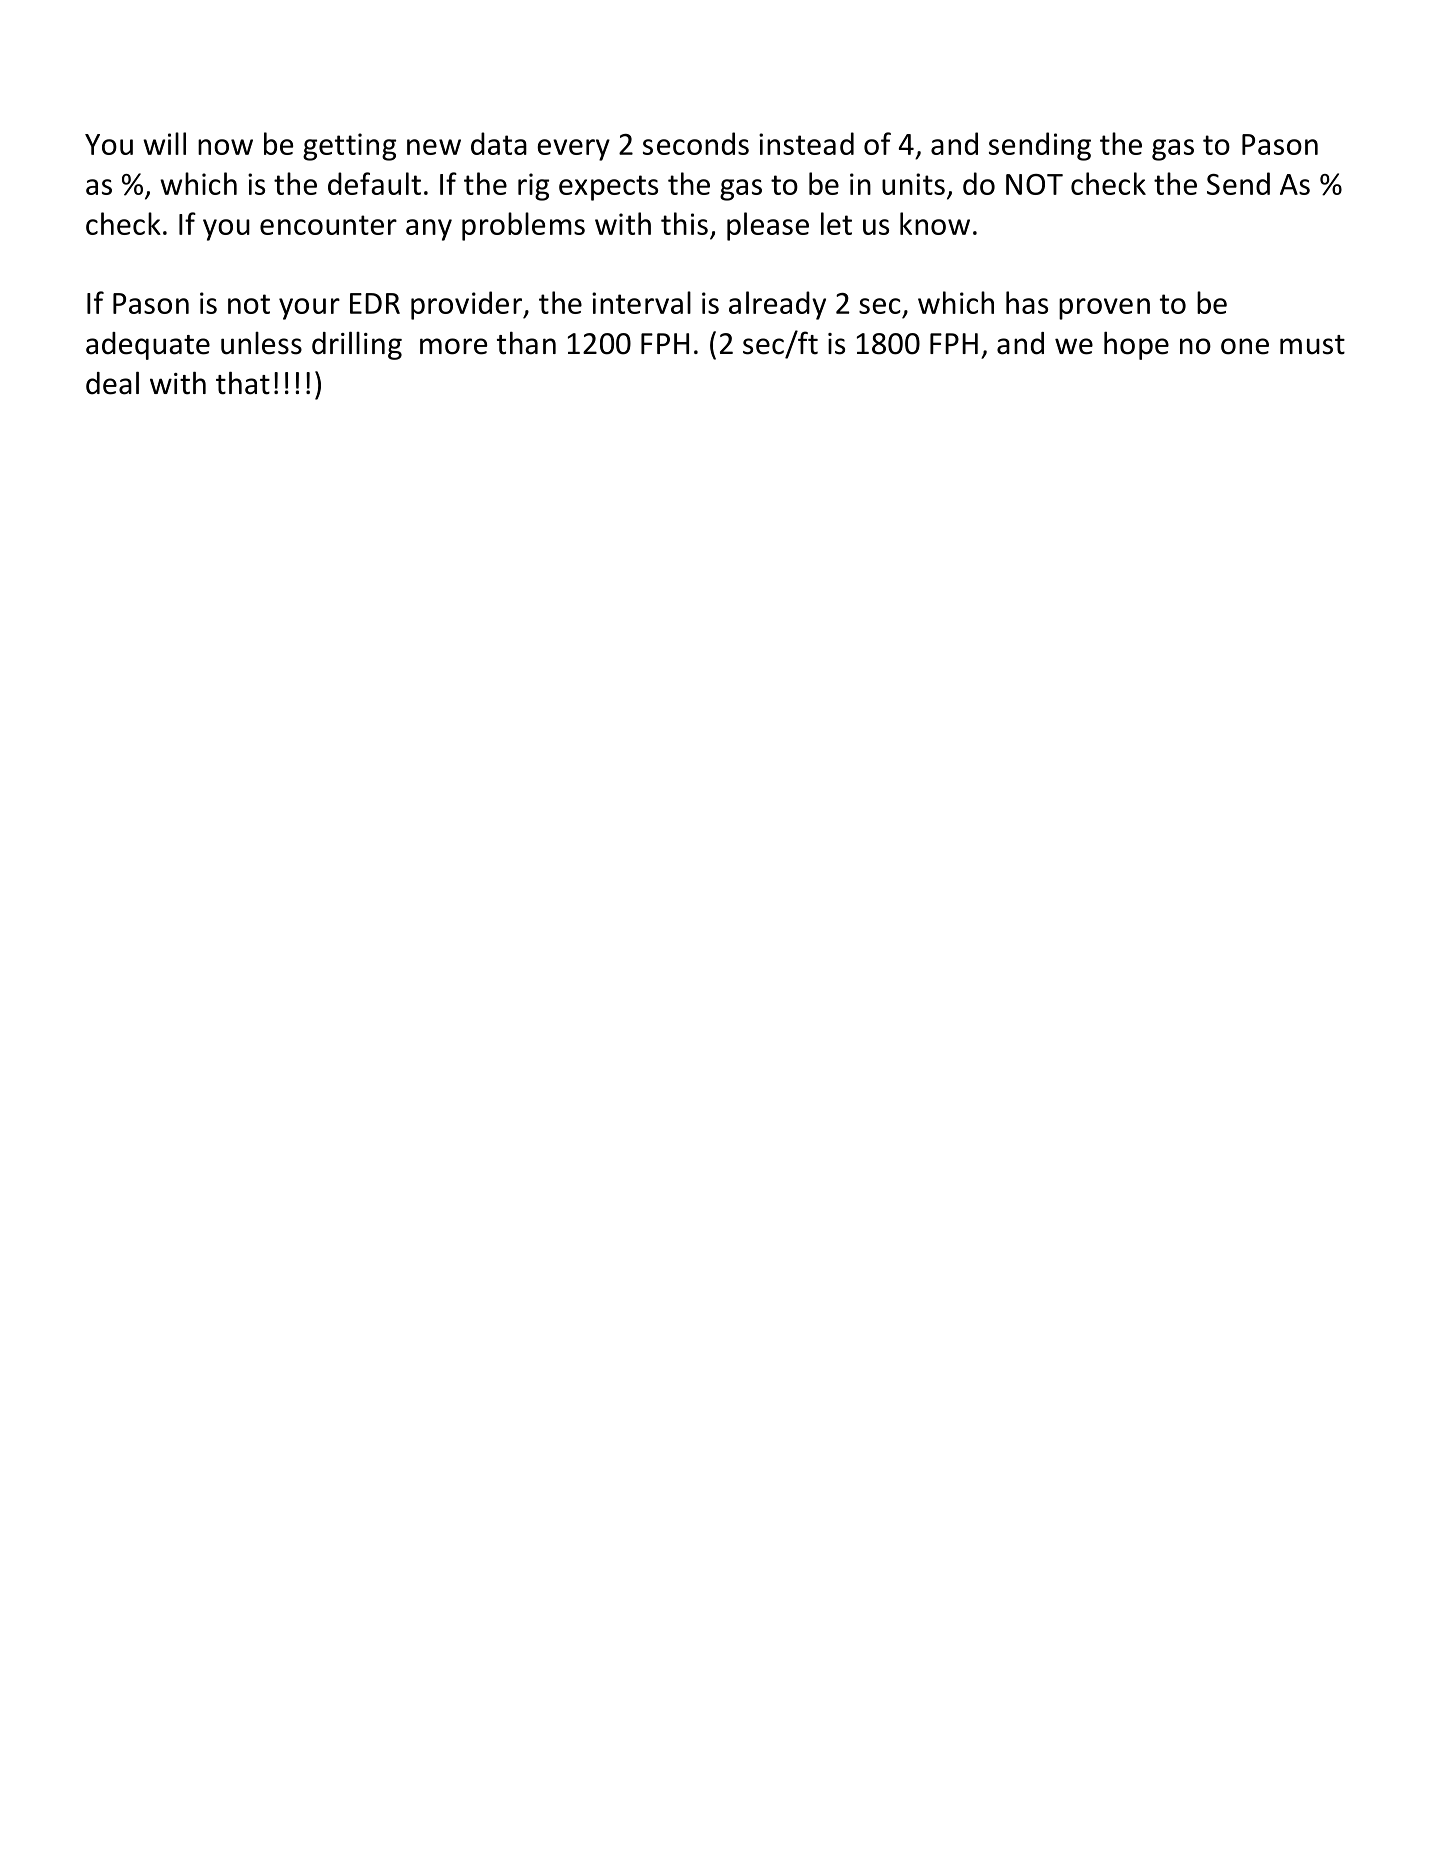  I want to click on encounter, so click(328, 225).
